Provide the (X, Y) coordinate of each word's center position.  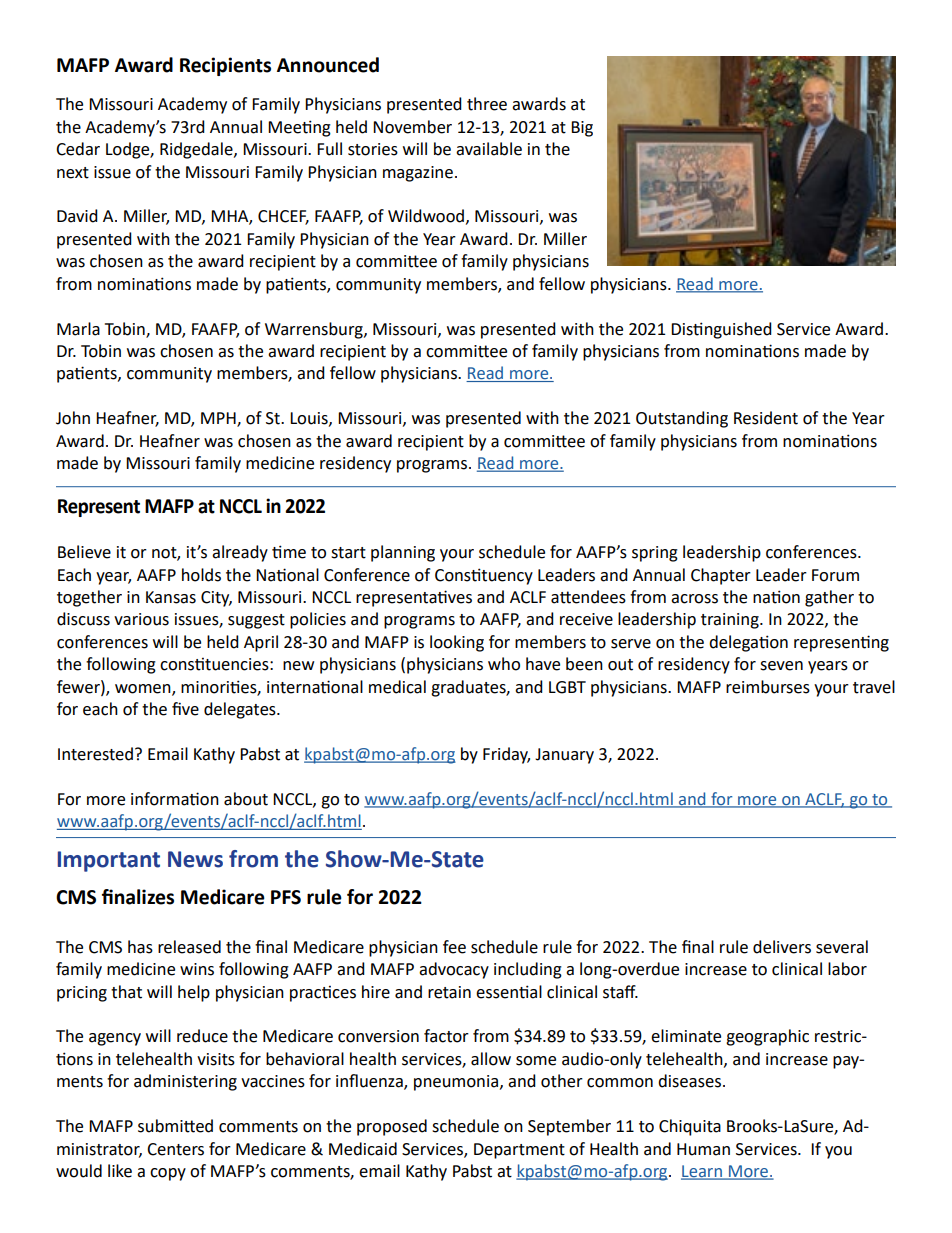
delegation (748, 643)
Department (519, 1151)
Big (582, 129)
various (141, 619)
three (487, 104)
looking (457, 643)
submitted (175, 1126)
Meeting (299, 128)
